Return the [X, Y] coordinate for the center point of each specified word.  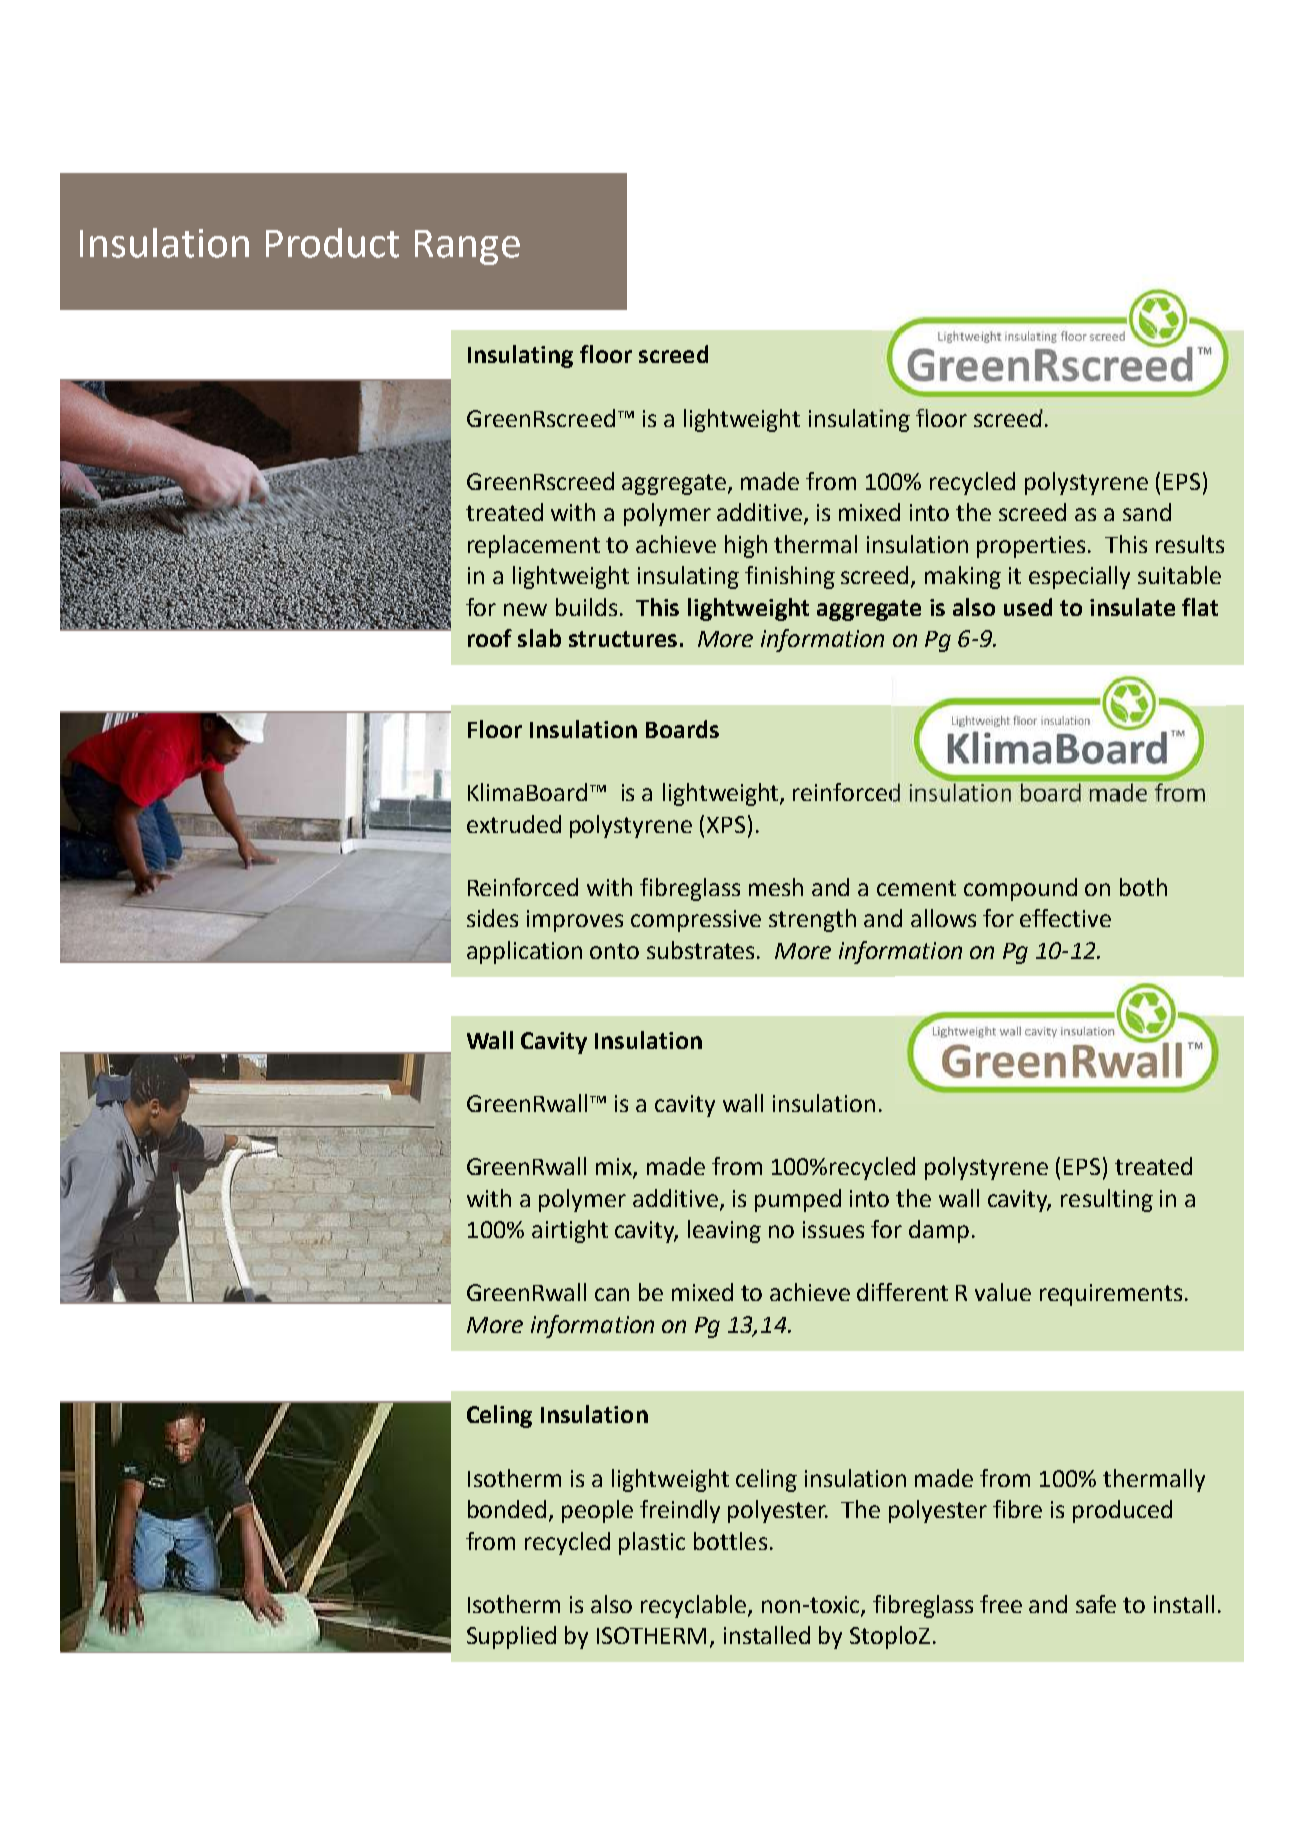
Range [467, 247]
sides [492, 918]
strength [812, 920]
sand [1147, 512]
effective [1065, 918]
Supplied [511, 1637]
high [746, 546]
